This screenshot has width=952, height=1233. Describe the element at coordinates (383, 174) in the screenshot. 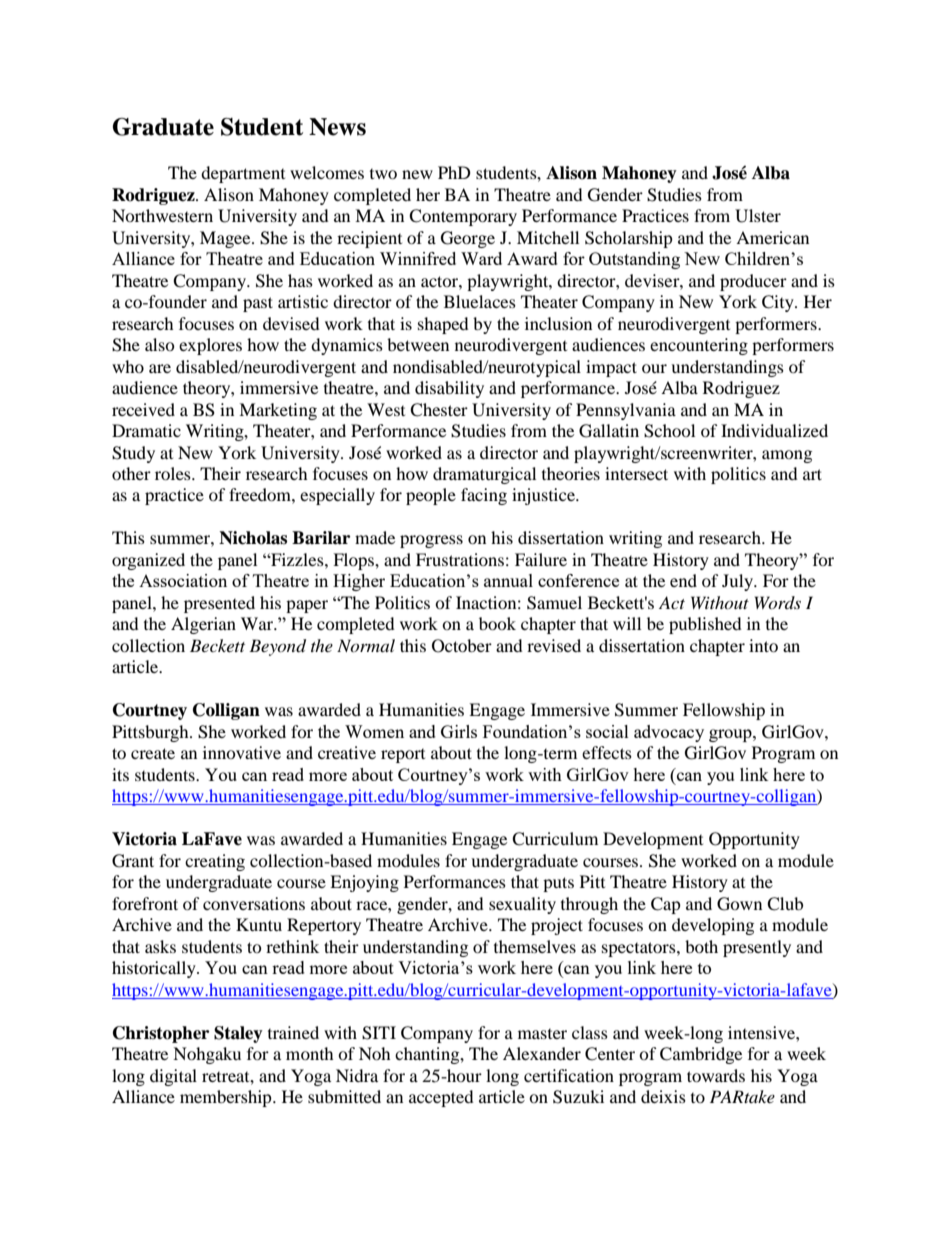

I see `two` at that location.
